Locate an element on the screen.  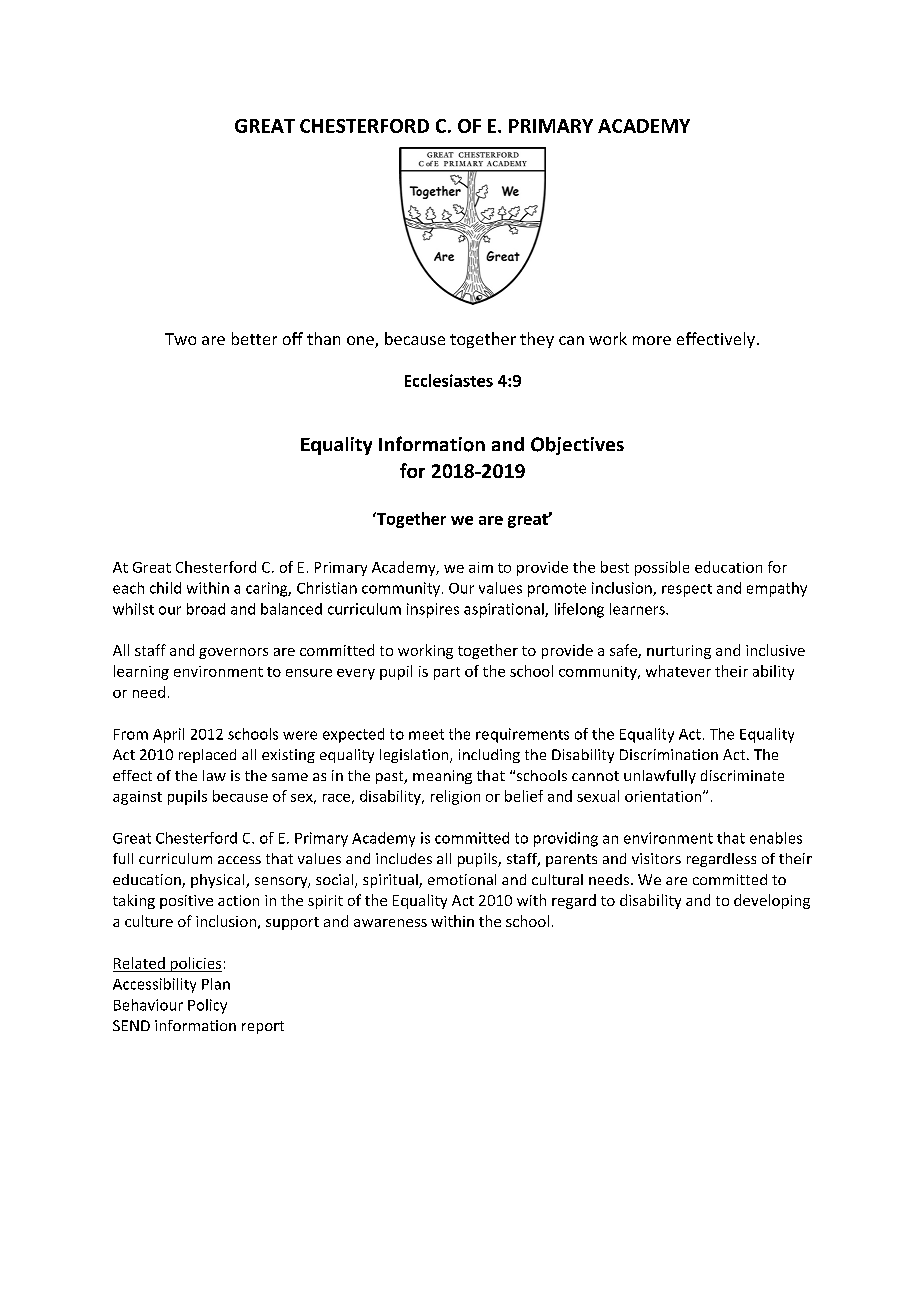
orientation is located at coordinates (664, 796).
